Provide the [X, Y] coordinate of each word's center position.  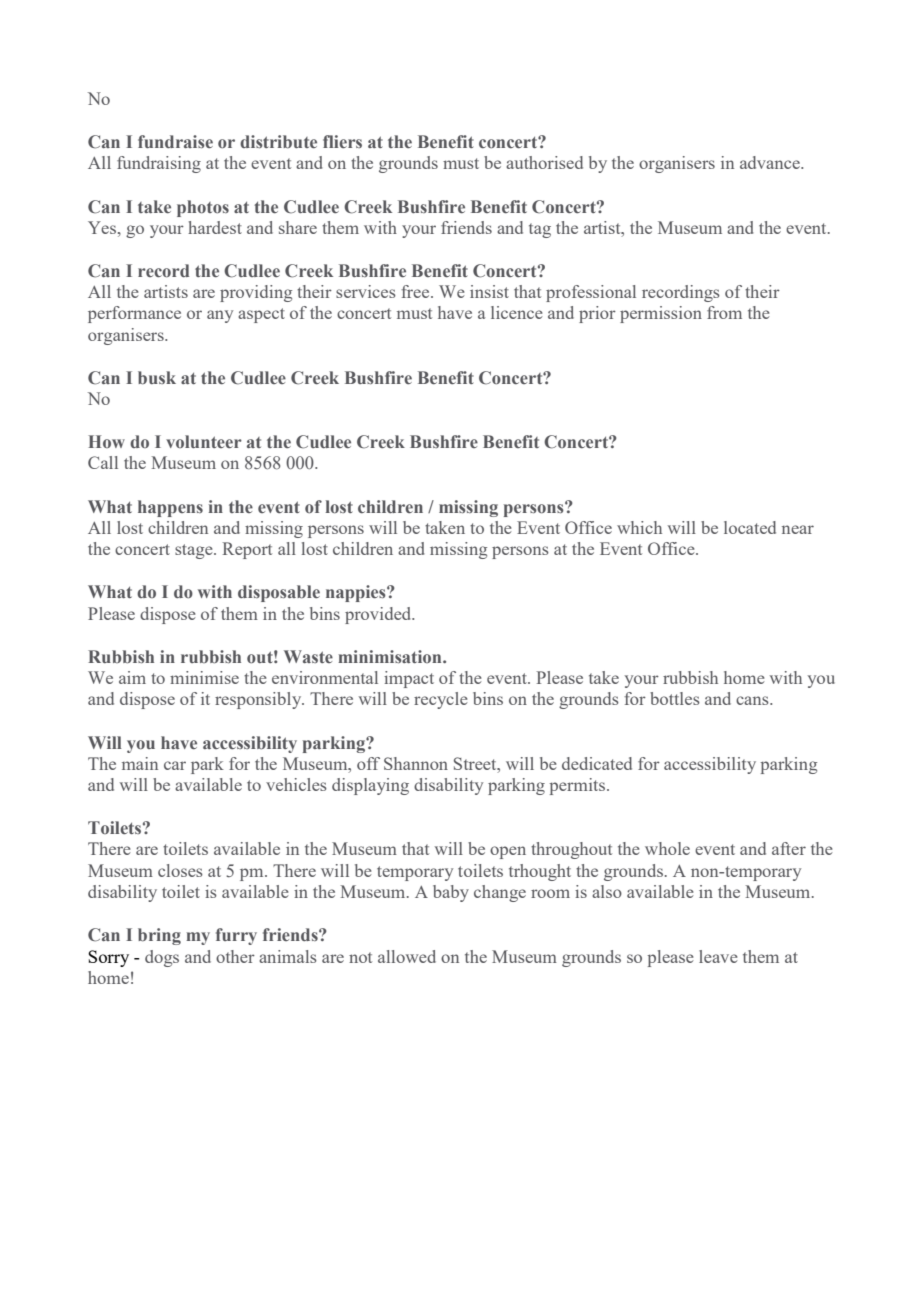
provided [379, 615]
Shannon [416, 763]
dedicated [597, 763]
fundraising [159, 164]
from [724, 312]
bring [159, 936]
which [639, 527]
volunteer [204, 442]
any [220, 316]
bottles [675, 698]
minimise [204, 677]
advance [771, 162]
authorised [544, 162]
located [750, 527]
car [175, 765]
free [416, 291]
